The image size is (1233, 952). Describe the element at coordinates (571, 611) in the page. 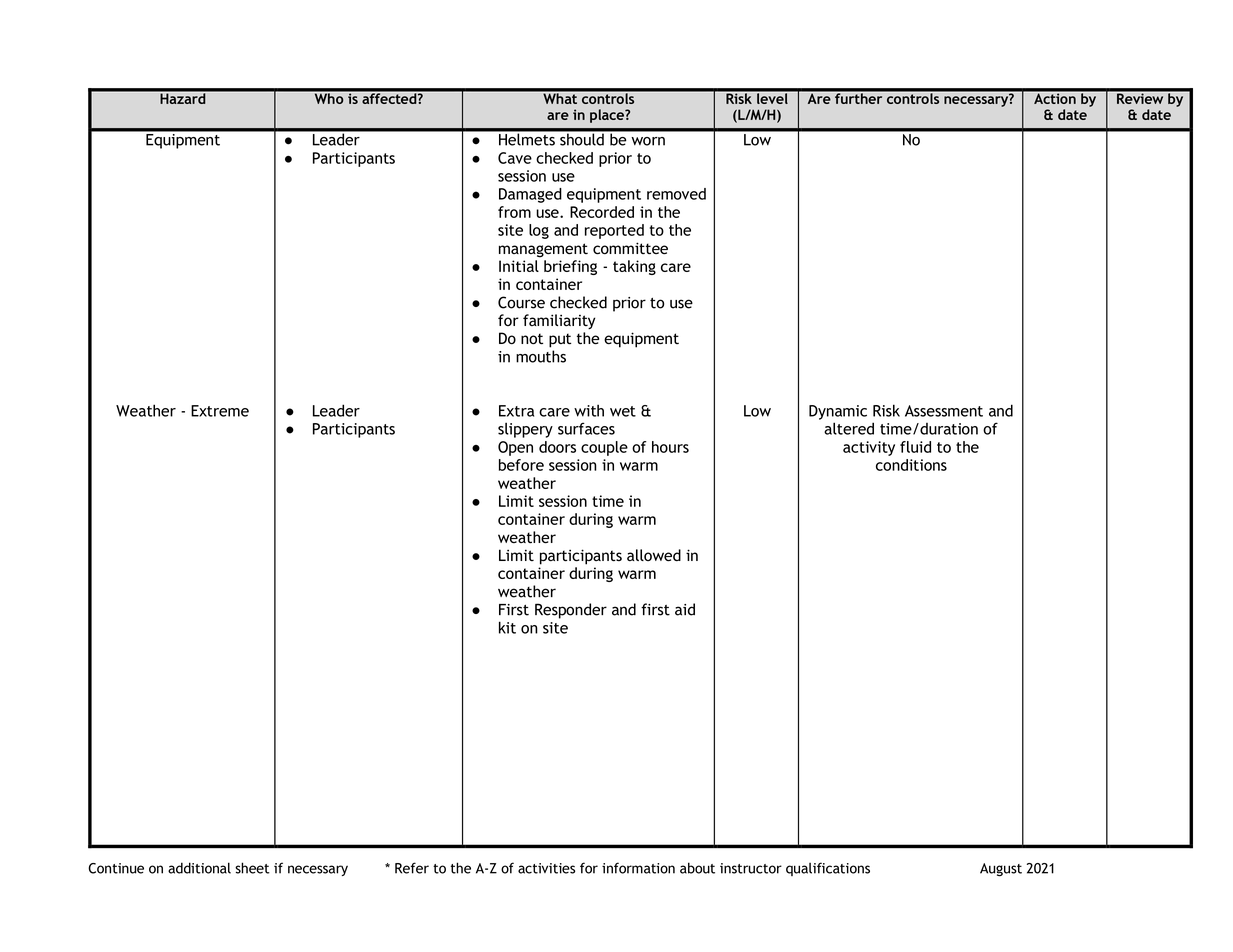

I see `Responder` at that location.
